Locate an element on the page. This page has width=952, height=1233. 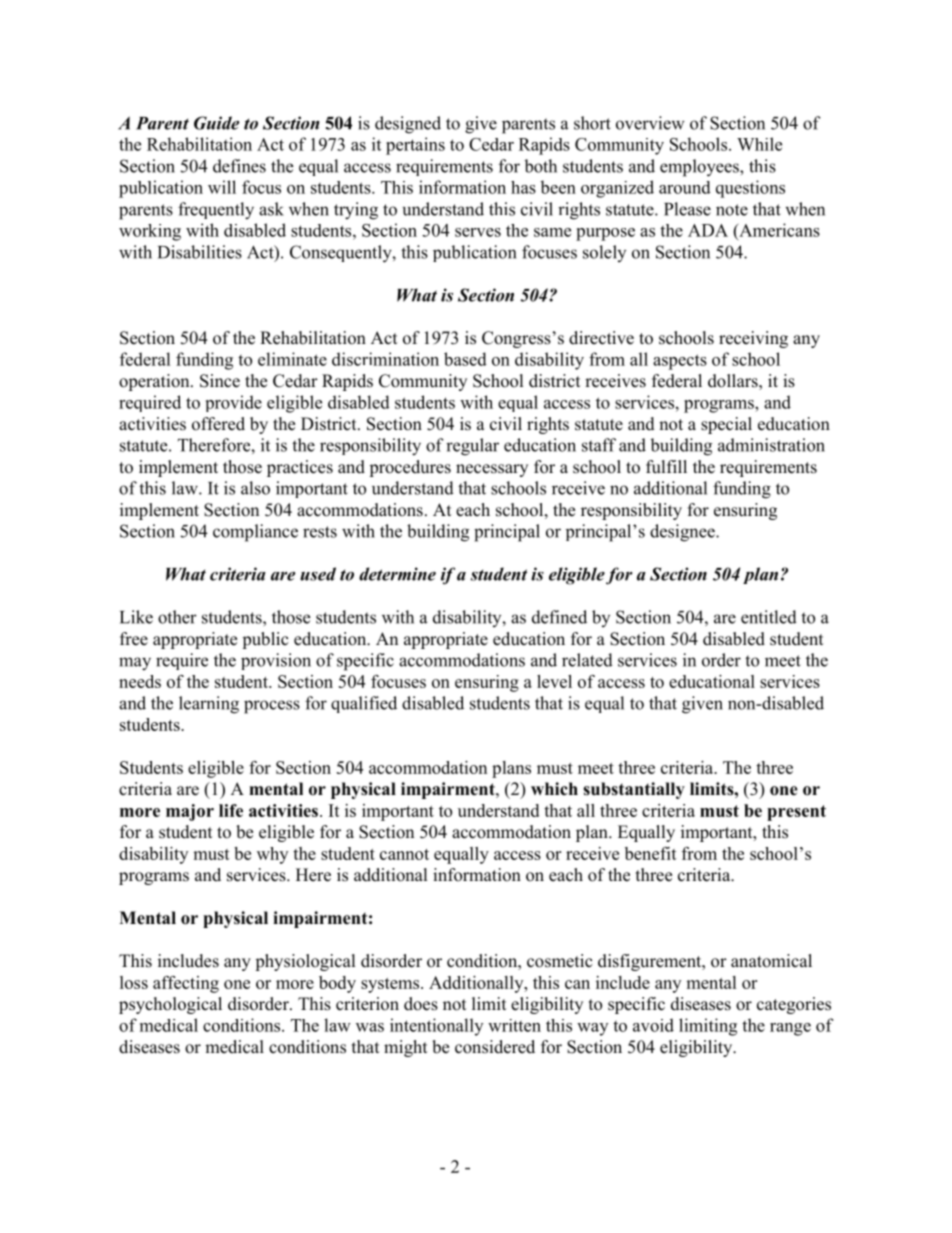
aspects is located at coordinates (680, 362).
